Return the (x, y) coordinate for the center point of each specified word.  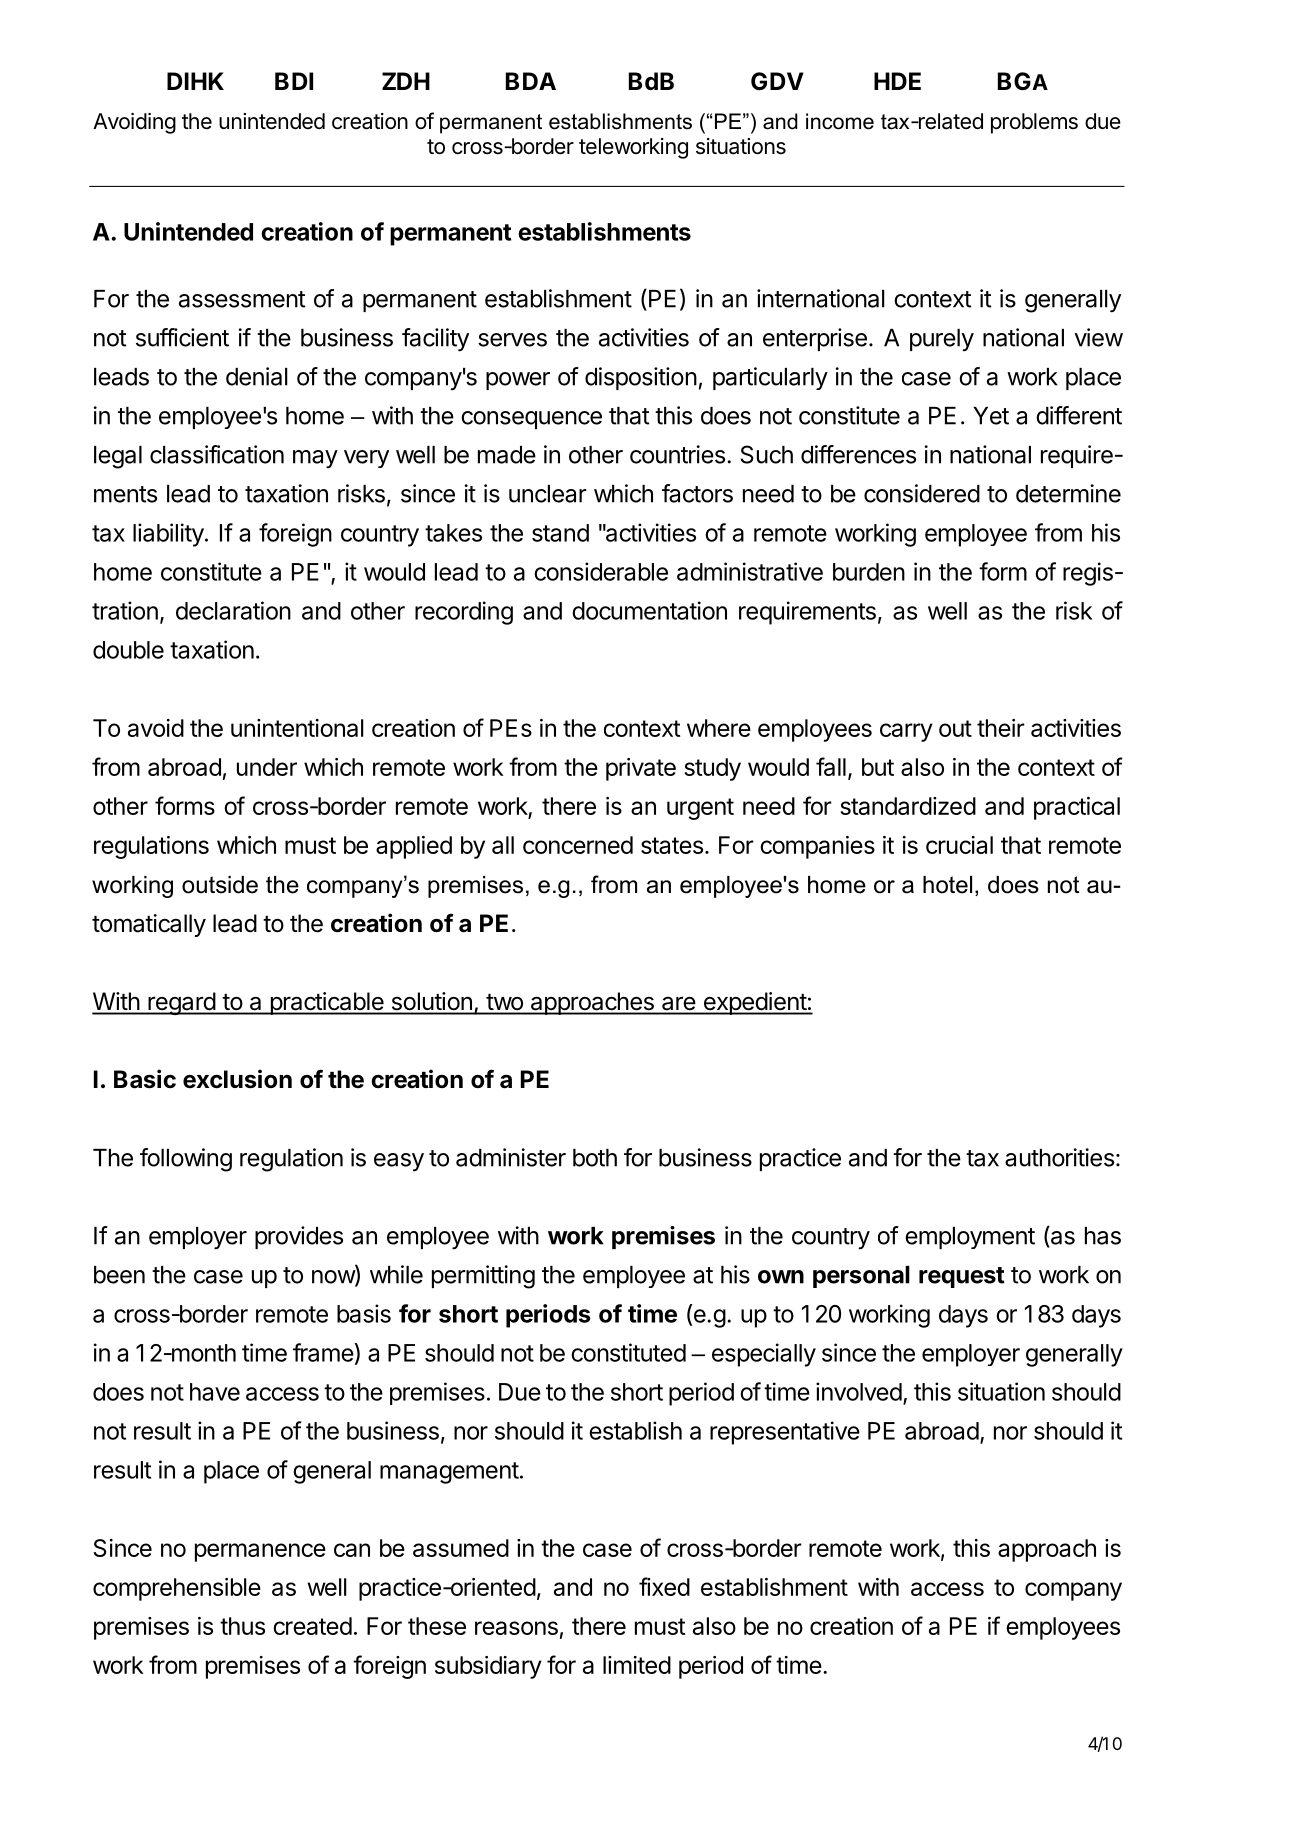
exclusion (237, 1079)
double (128, 650)
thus (242, 1626)
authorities (1059, 1157)
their (1001, 728)
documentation (649, 610)
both (595, 1158)
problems (1034, 123)
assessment (242, 299)
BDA (531, 81)
